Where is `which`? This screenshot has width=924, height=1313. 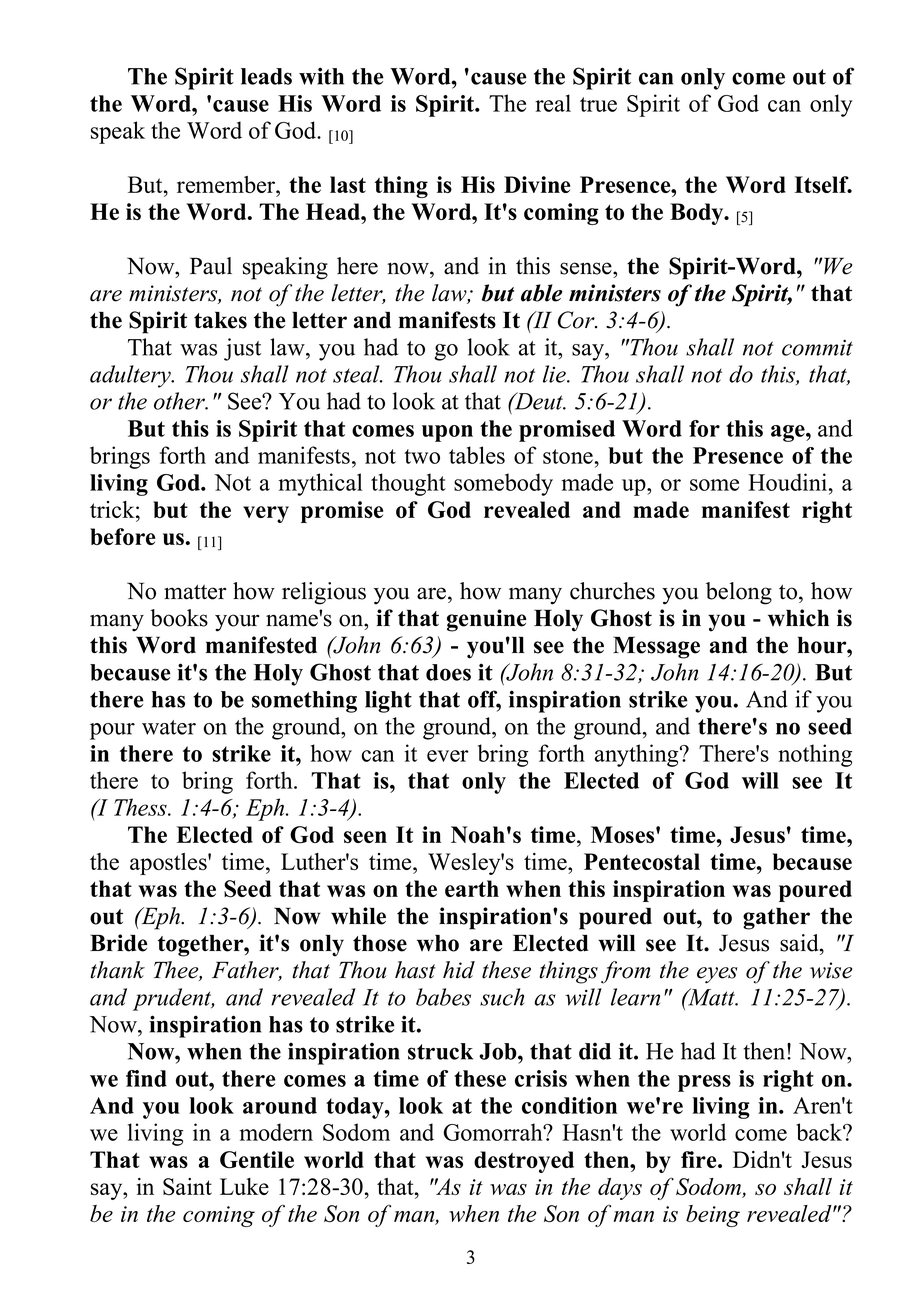
which is located at coordinates (798, 618).
